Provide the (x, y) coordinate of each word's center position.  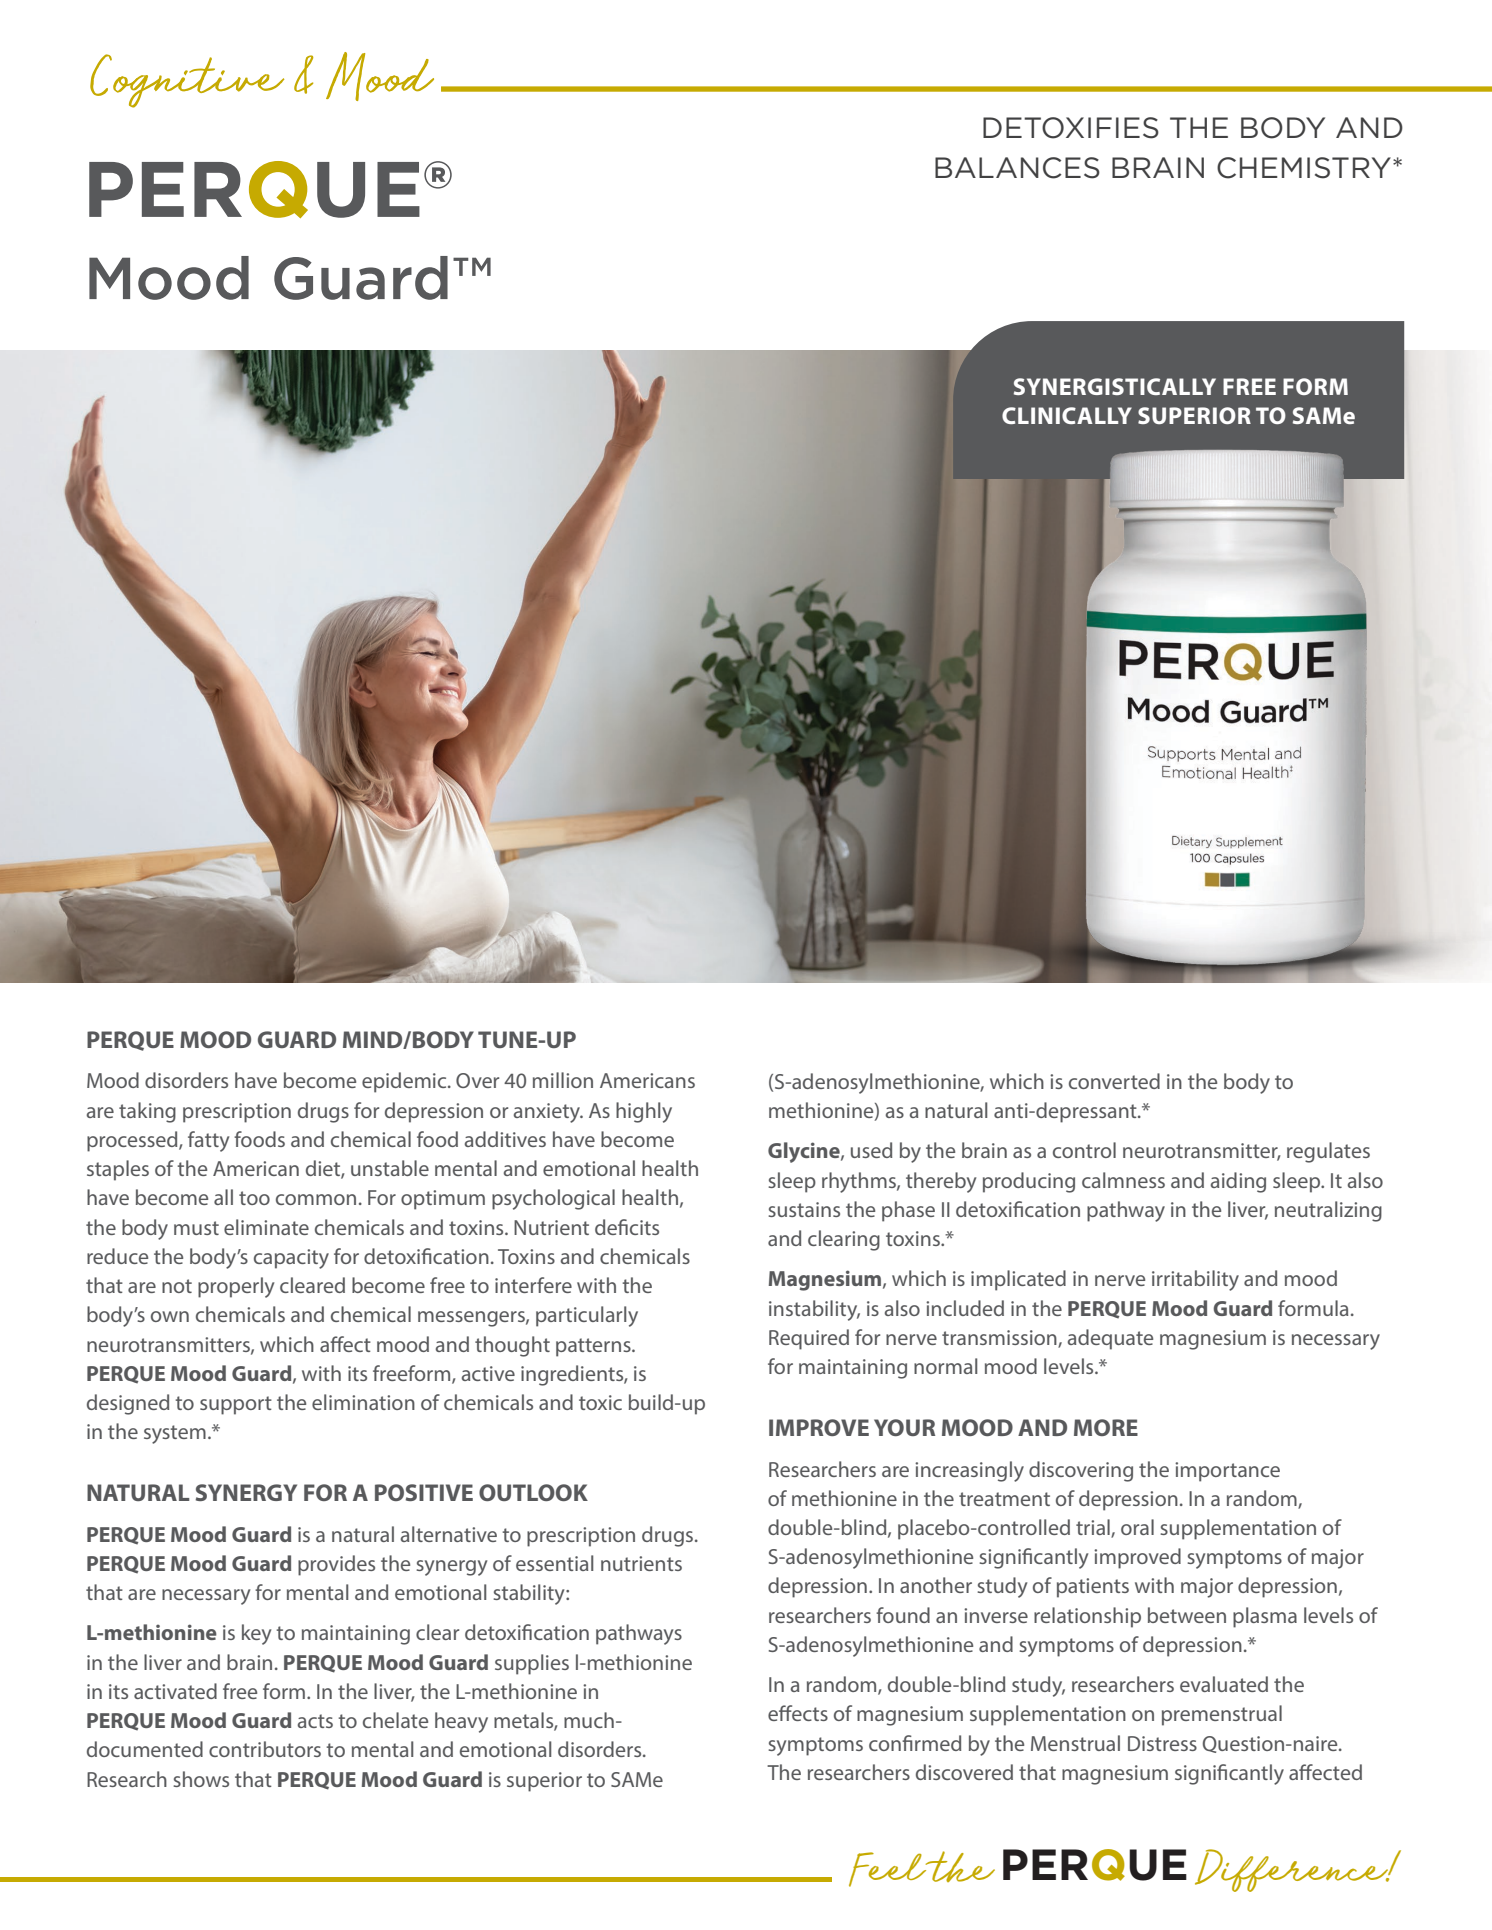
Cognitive (187, 81)
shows (201, 1779)
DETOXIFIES (1071, 128)
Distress (1162, 1743)
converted (1114, 1081)
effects (798, 1713)
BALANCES (1017, 168)
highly (644, 1112)
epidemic (405, 1082)
